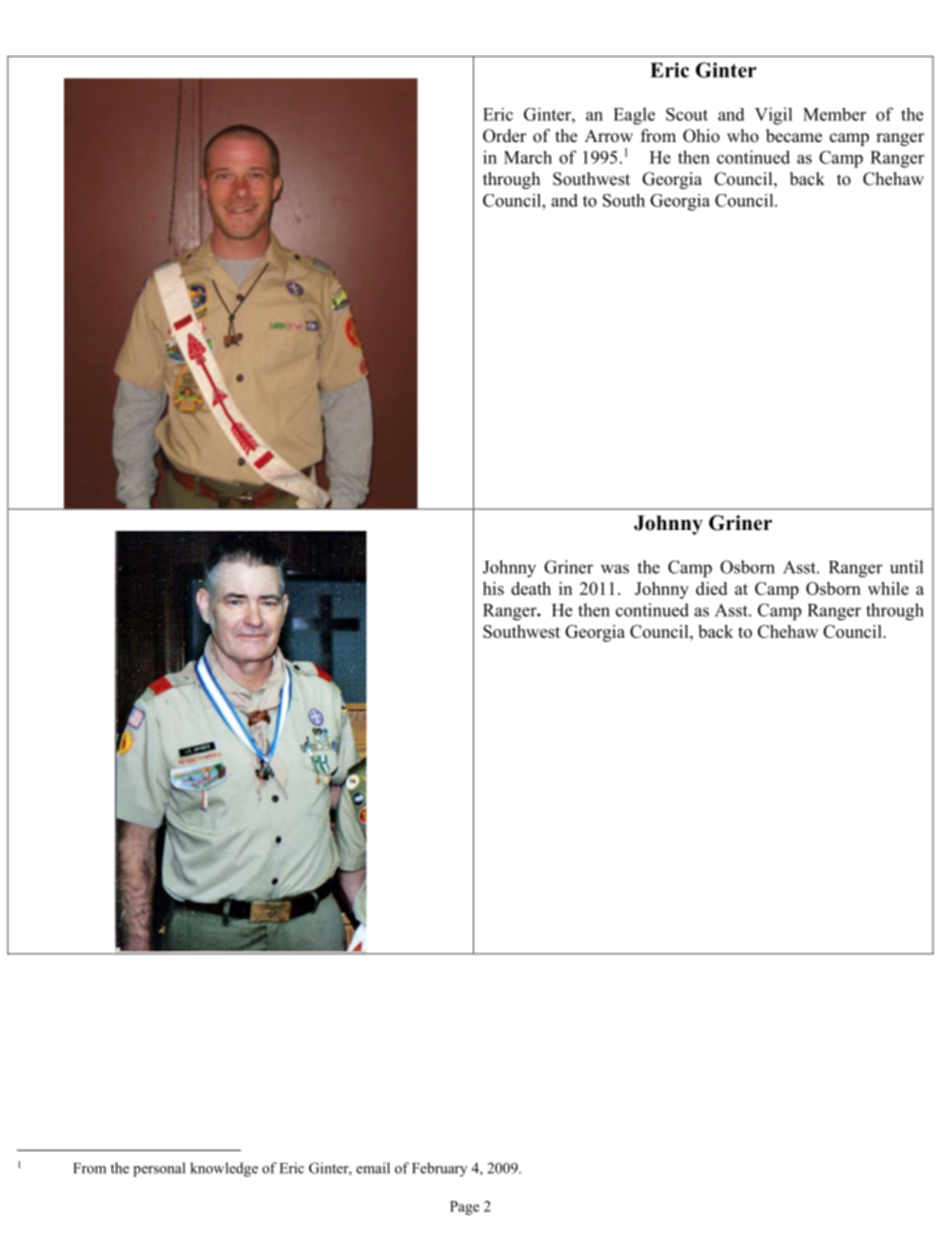 This document has height=1233, width=952. What do you see at coordinates (888, 588) in the document?
I see `while` at bounding box center [888, 588].
